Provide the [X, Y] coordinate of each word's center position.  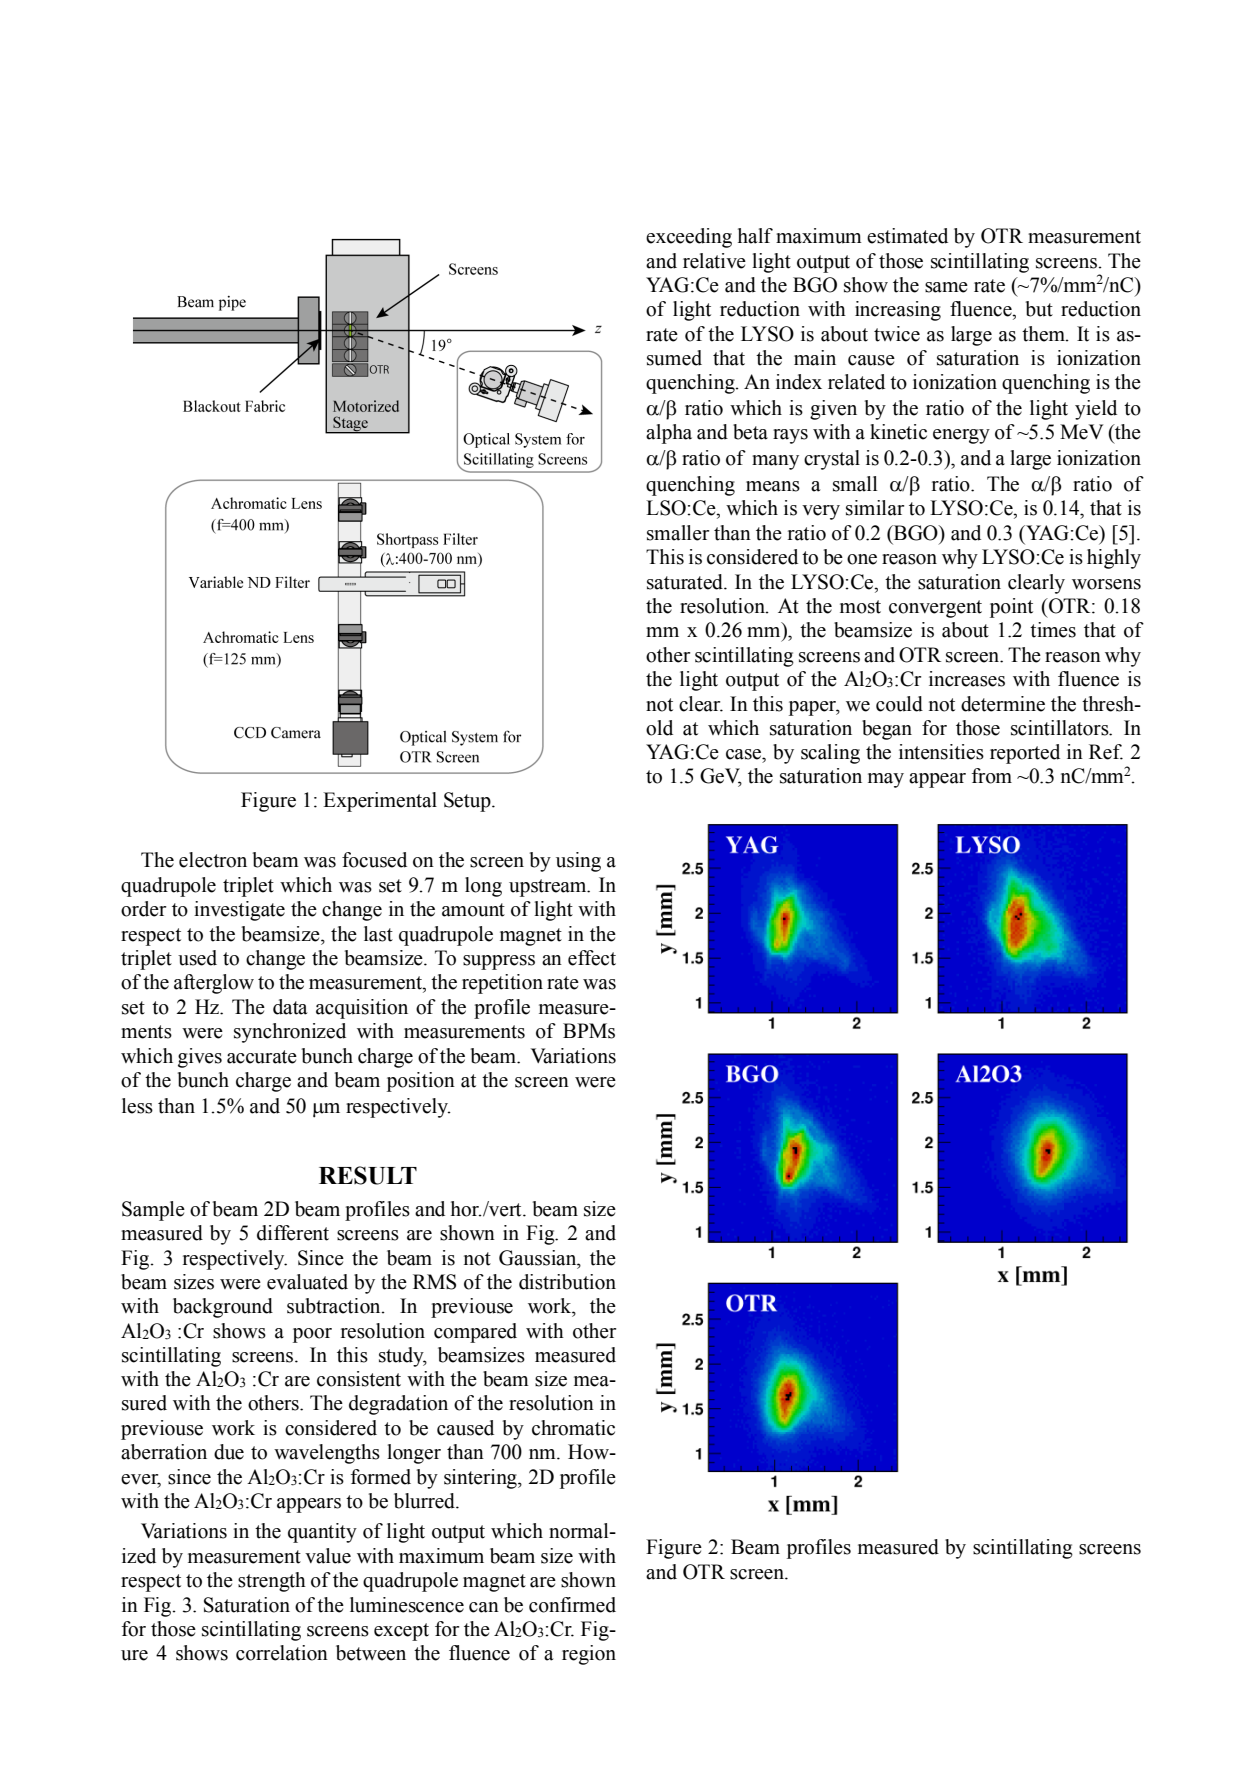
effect [592, 958]
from [992, 776]
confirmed [572, 1605]
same [946, 287]
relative [714, 261]
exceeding [689, 238]
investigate [239, 911]
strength [272, 1582]
